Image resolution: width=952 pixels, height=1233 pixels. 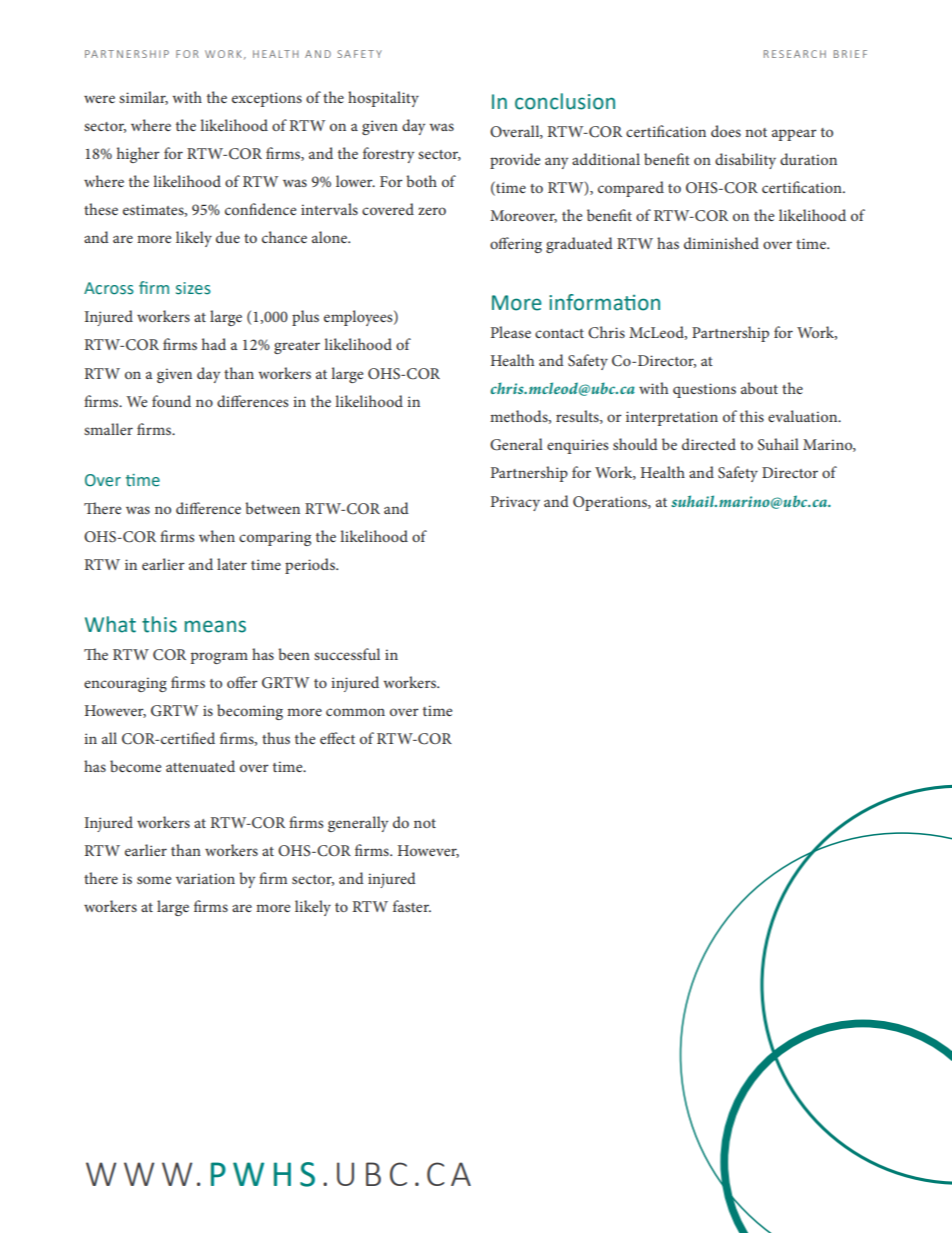 What do you see at coordinates (515, 503) in the image?
I see `Privacy` at bounding box center [515, 503].
